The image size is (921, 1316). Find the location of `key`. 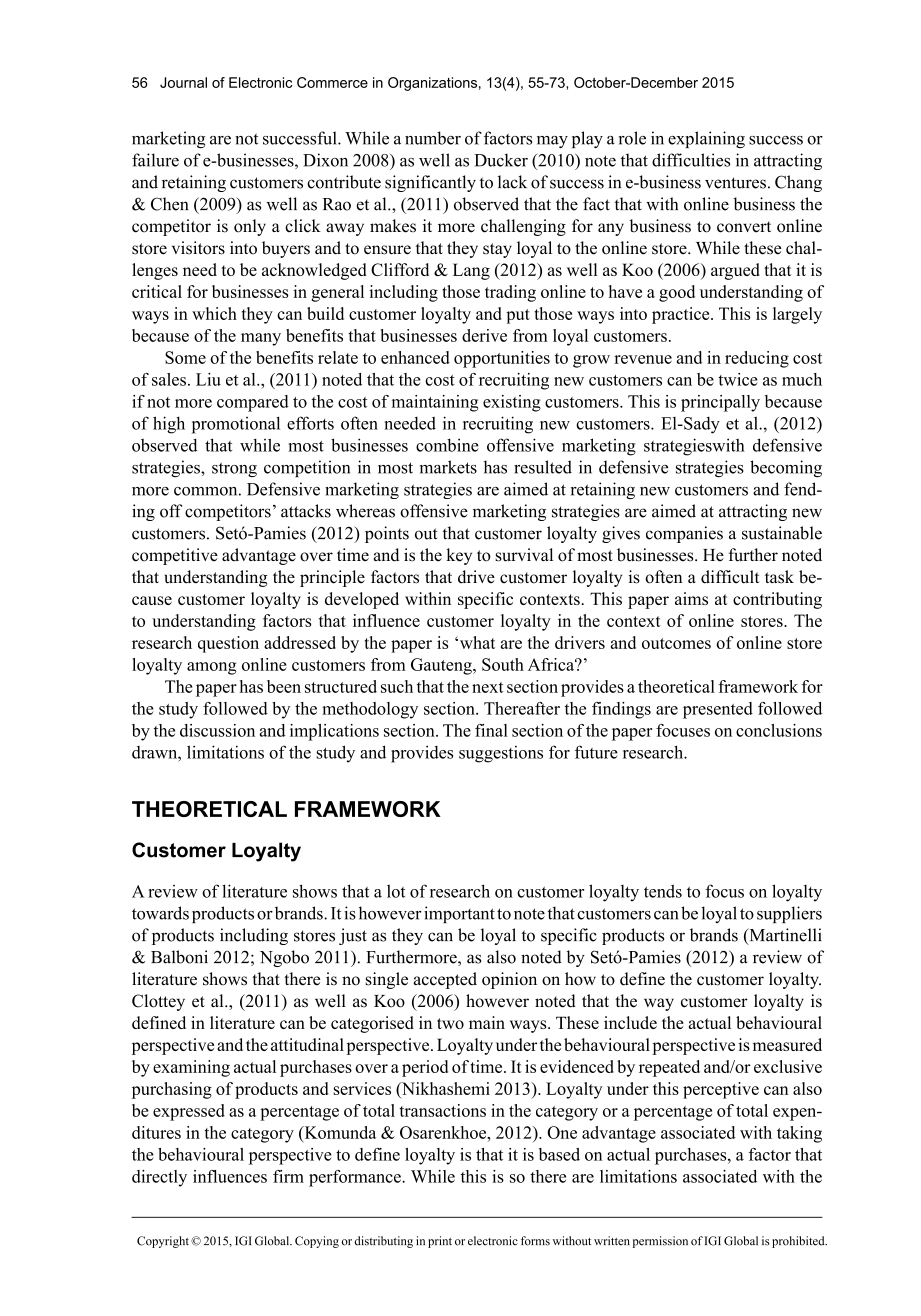

key is located at coordinates (459, 556).
